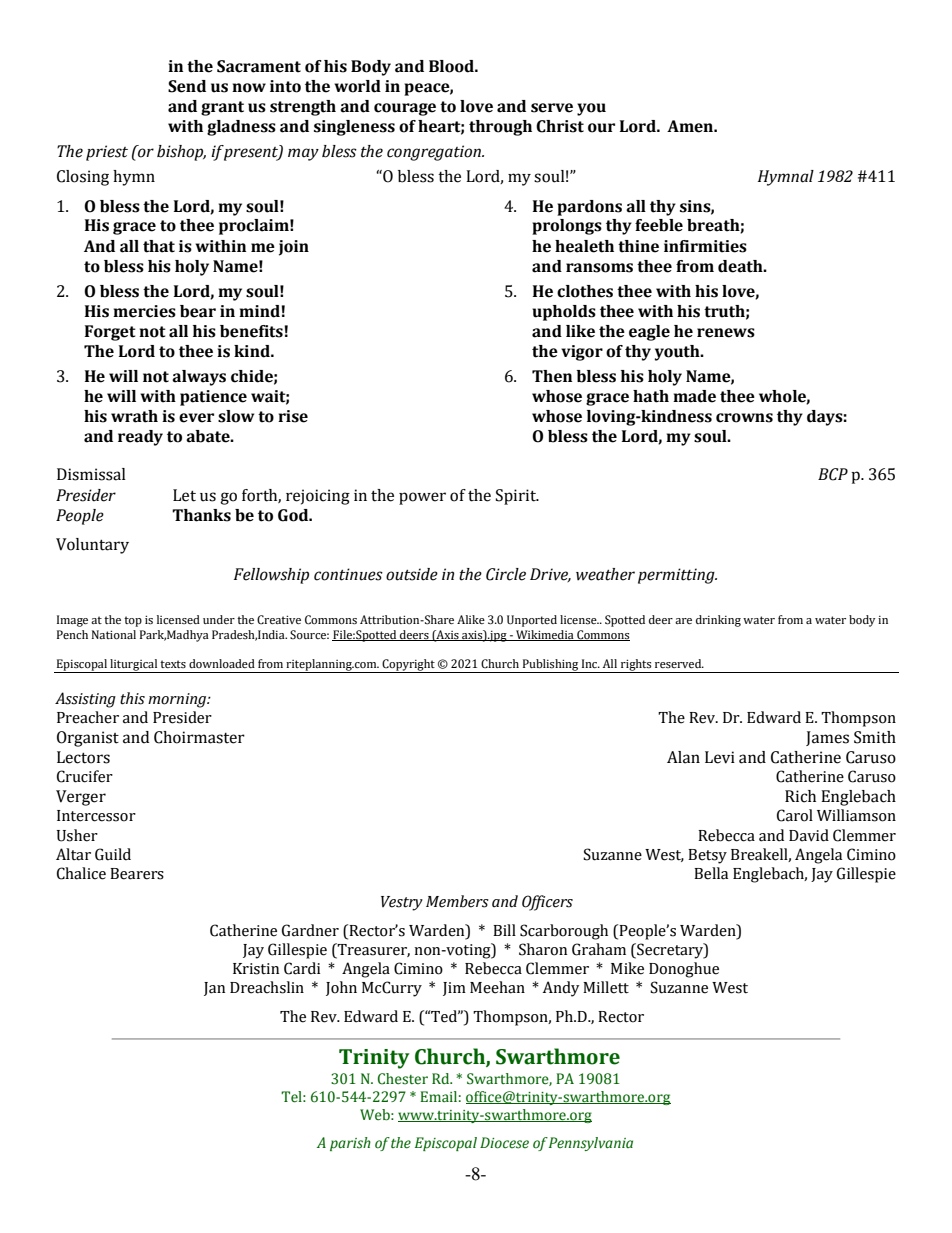 The height and width of the page is (1233, 952). What do you see at coordinates (96, 816) in the page?
I see `Intercessor` at bounding box center [96, 816].
